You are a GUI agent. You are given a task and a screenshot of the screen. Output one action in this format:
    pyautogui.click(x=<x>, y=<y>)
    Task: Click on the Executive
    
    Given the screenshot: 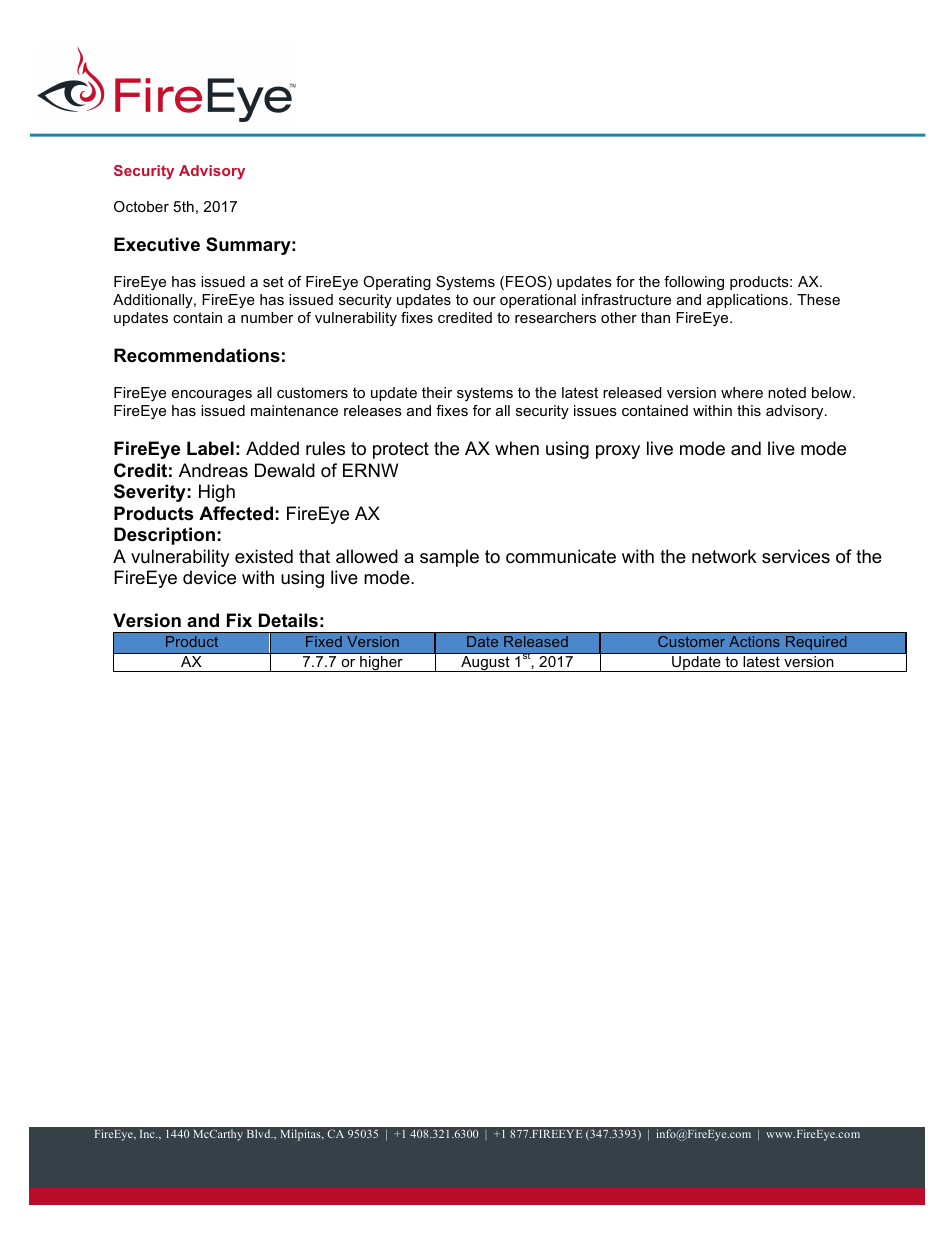 What is the action you would take?
    pyautogui.click(x=157, y=244)
